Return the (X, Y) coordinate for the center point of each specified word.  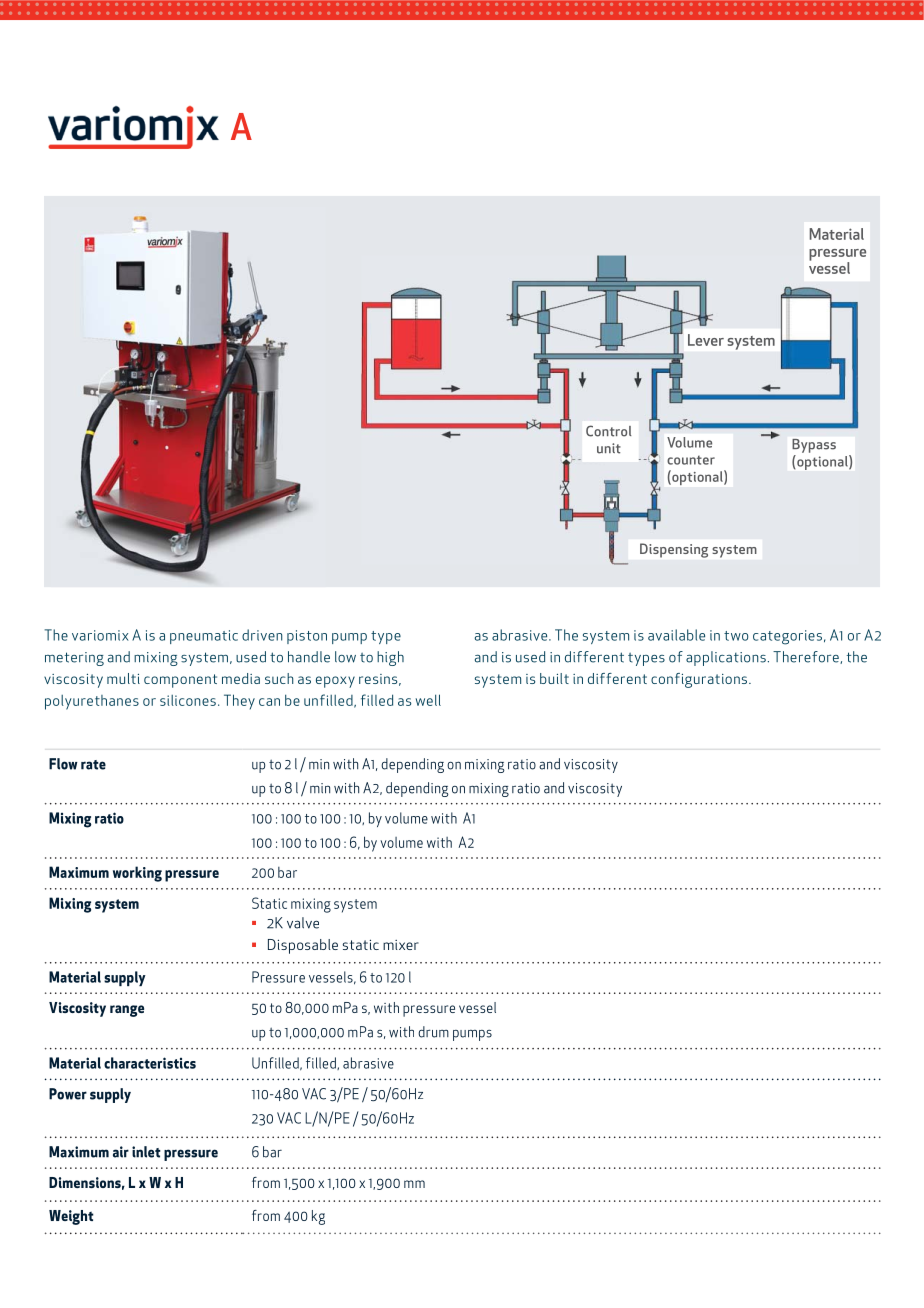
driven (262, 635)
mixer (401, 945)
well (428, 700)
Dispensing (674, 550)
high (390, 658)
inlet (146, 1152)
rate (93, 765)
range (127, 1011)
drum (433, 1032)
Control (609, 431)
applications (726, 658)
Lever (706, 340)
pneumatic (204, 637)
